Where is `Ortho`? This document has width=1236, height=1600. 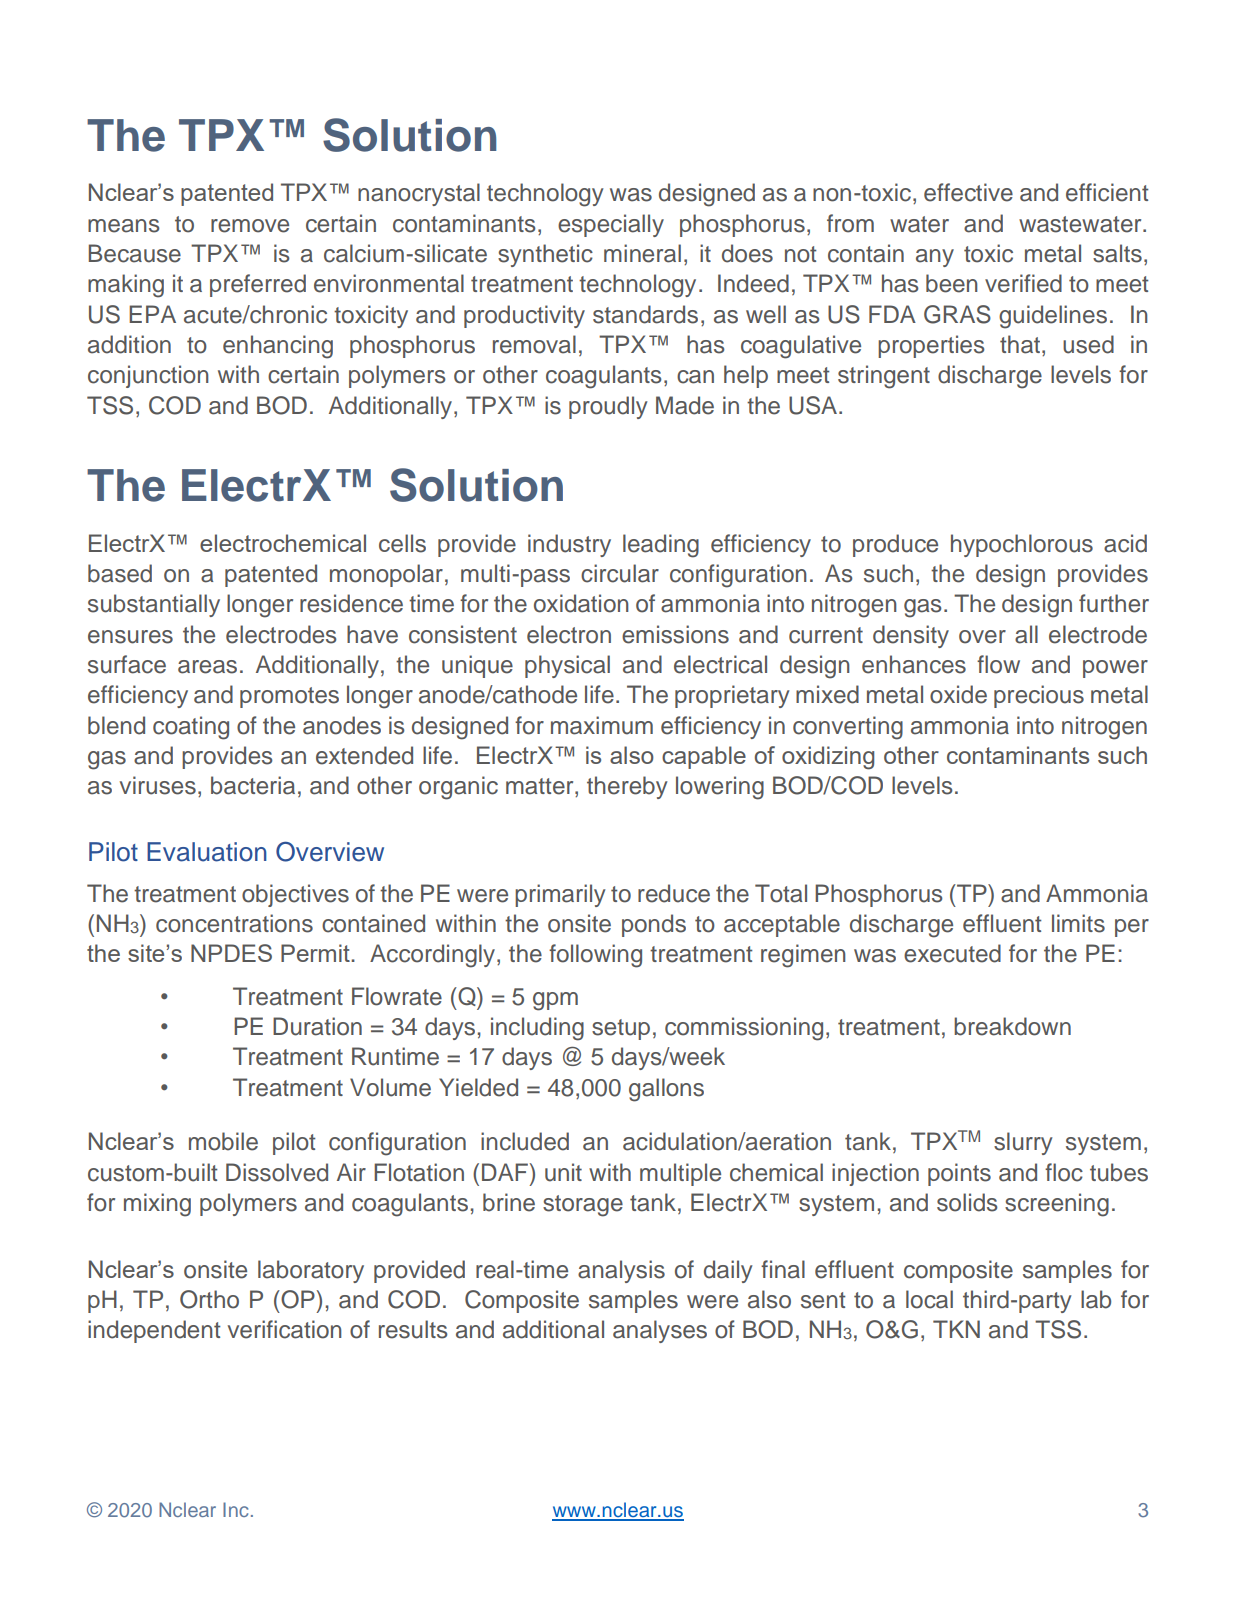 Ortho is located at coordinates (209, 1299).
